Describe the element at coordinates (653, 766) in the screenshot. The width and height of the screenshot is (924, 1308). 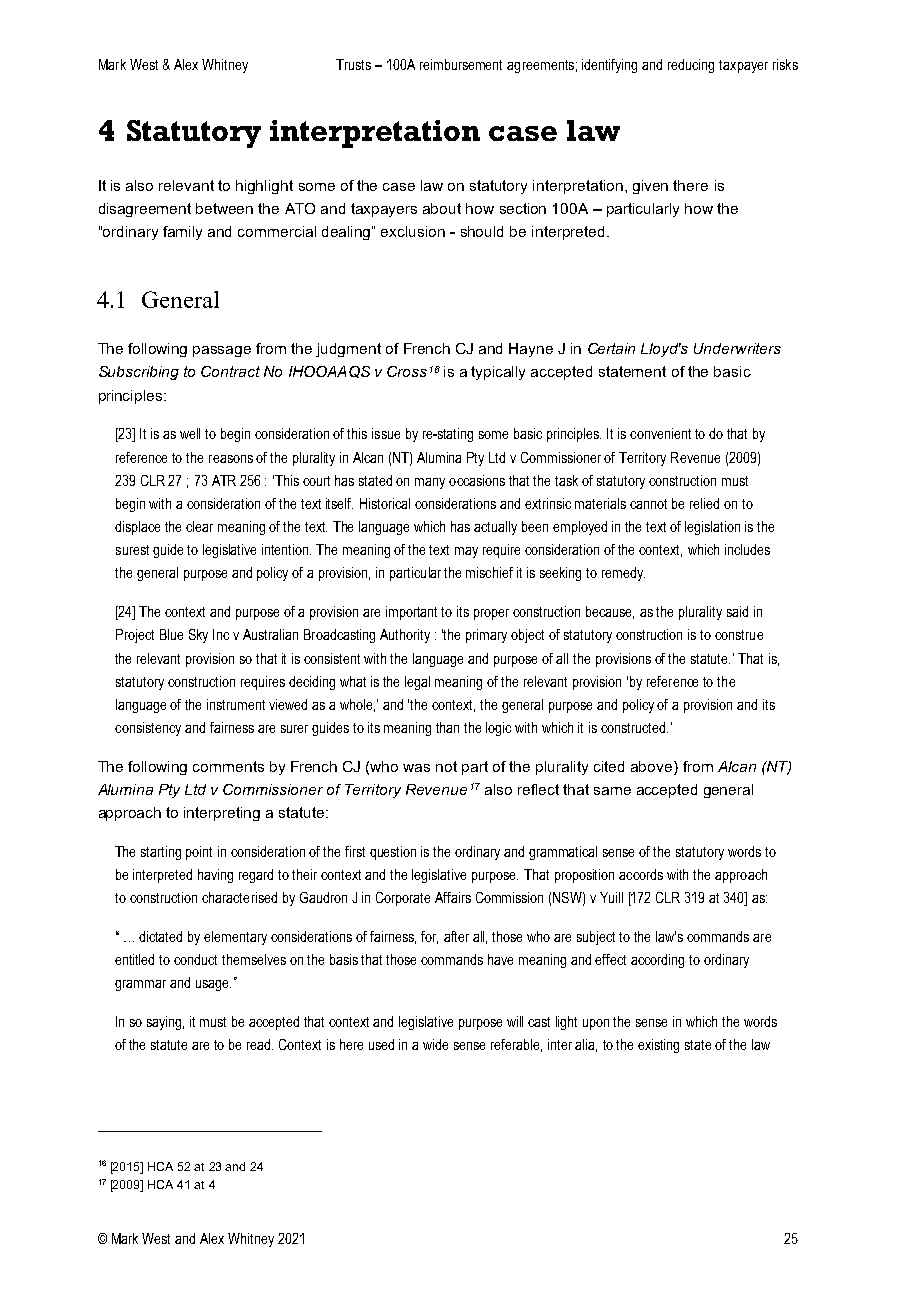
I see `above` at that location.
